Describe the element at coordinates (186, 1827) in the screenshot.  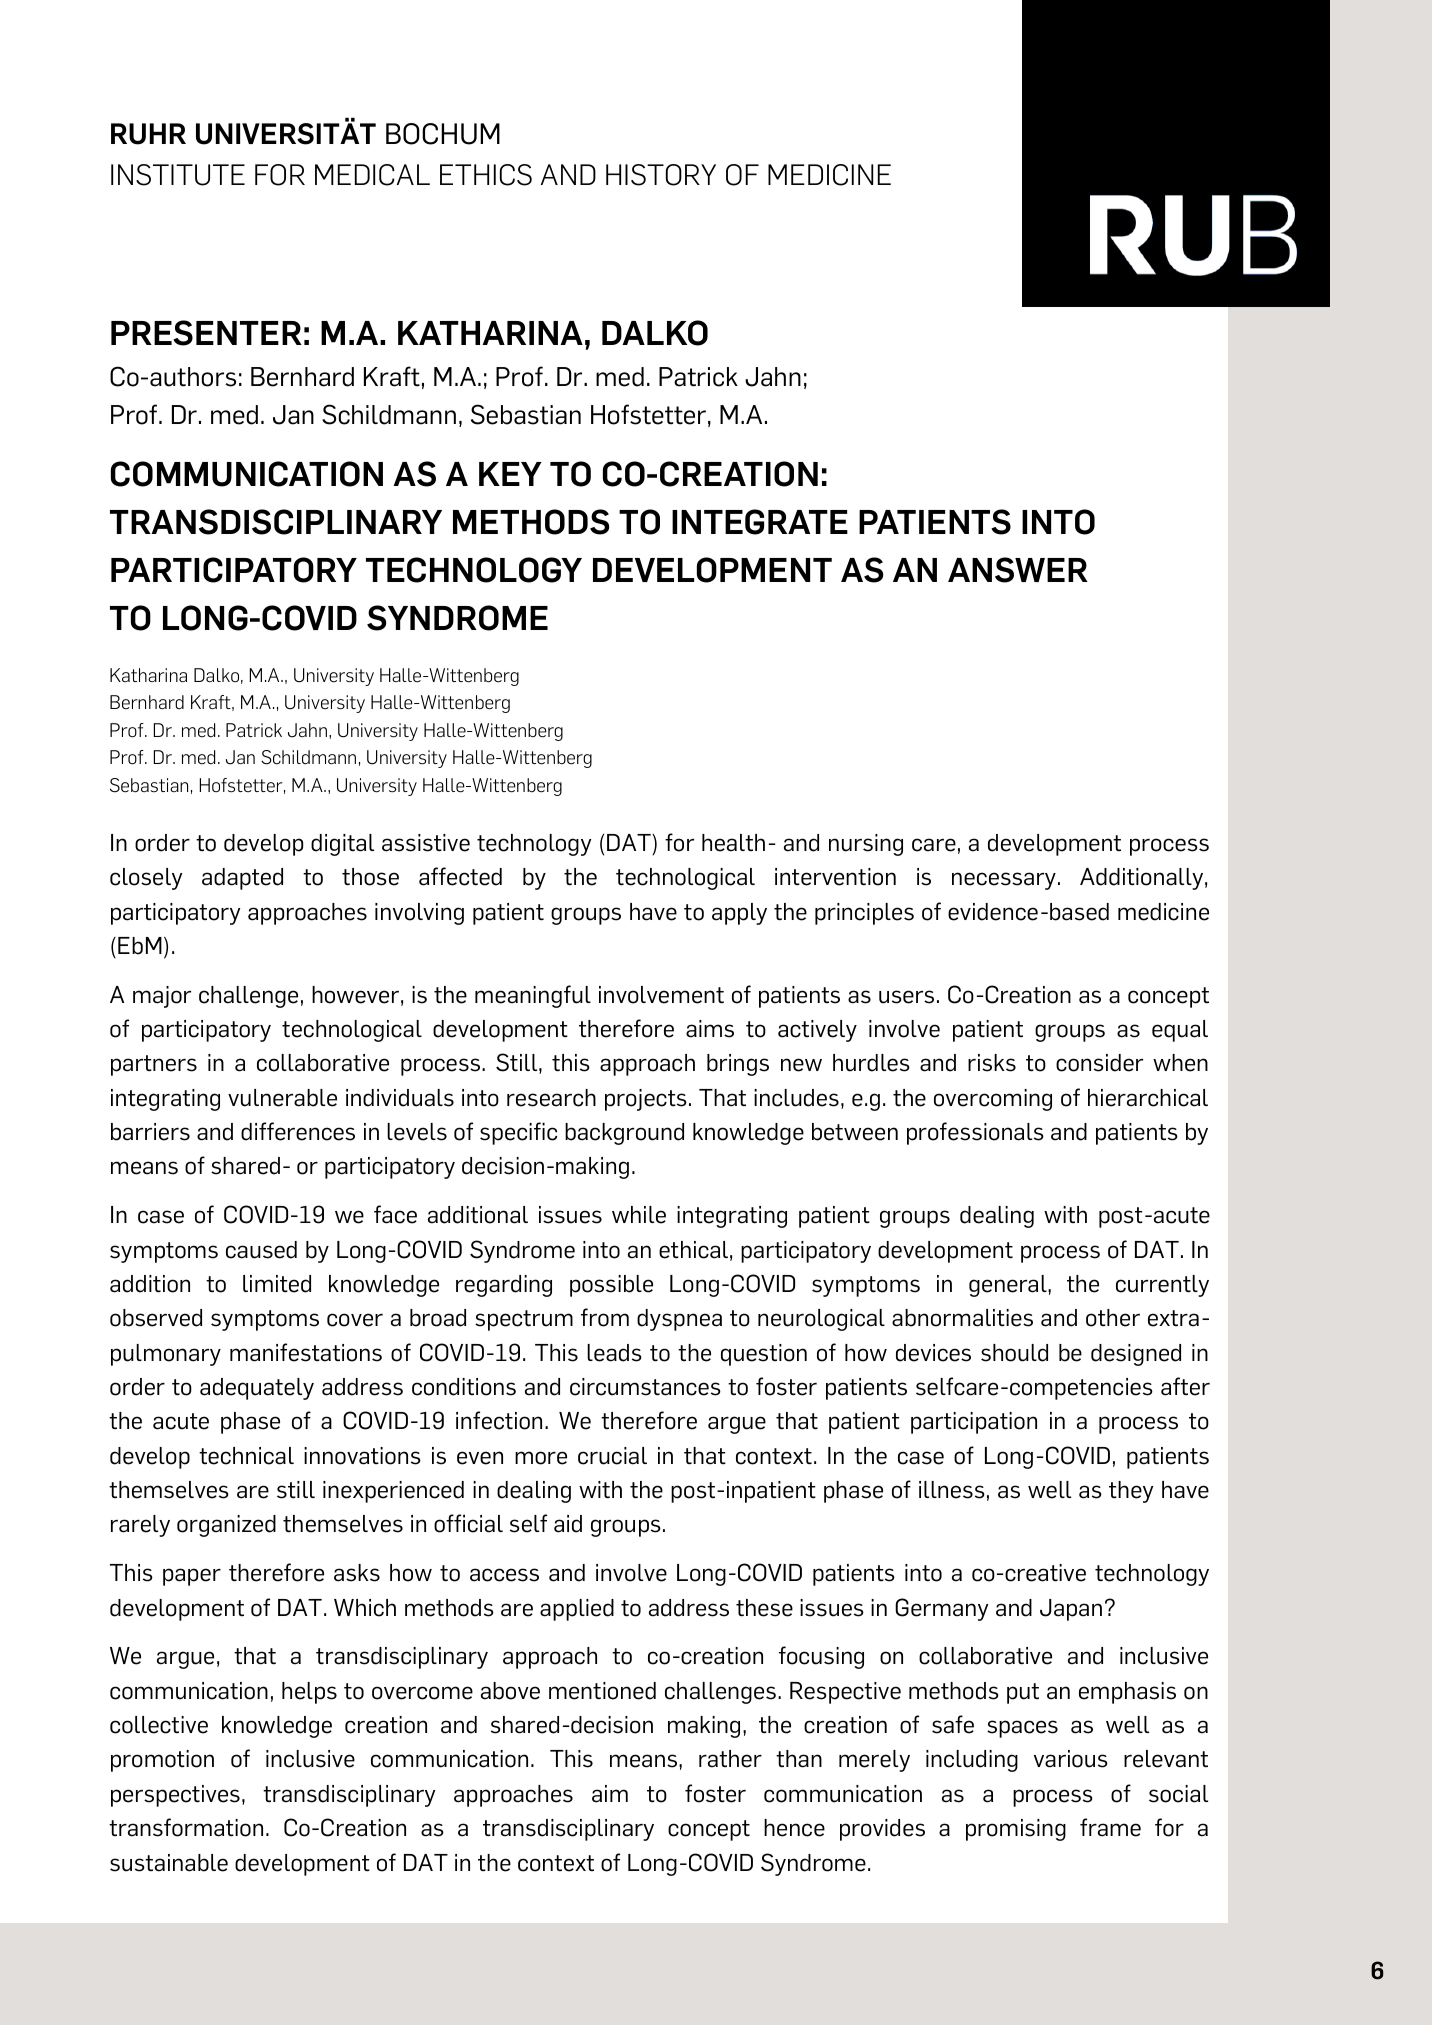
I see `transformation` at that location.
